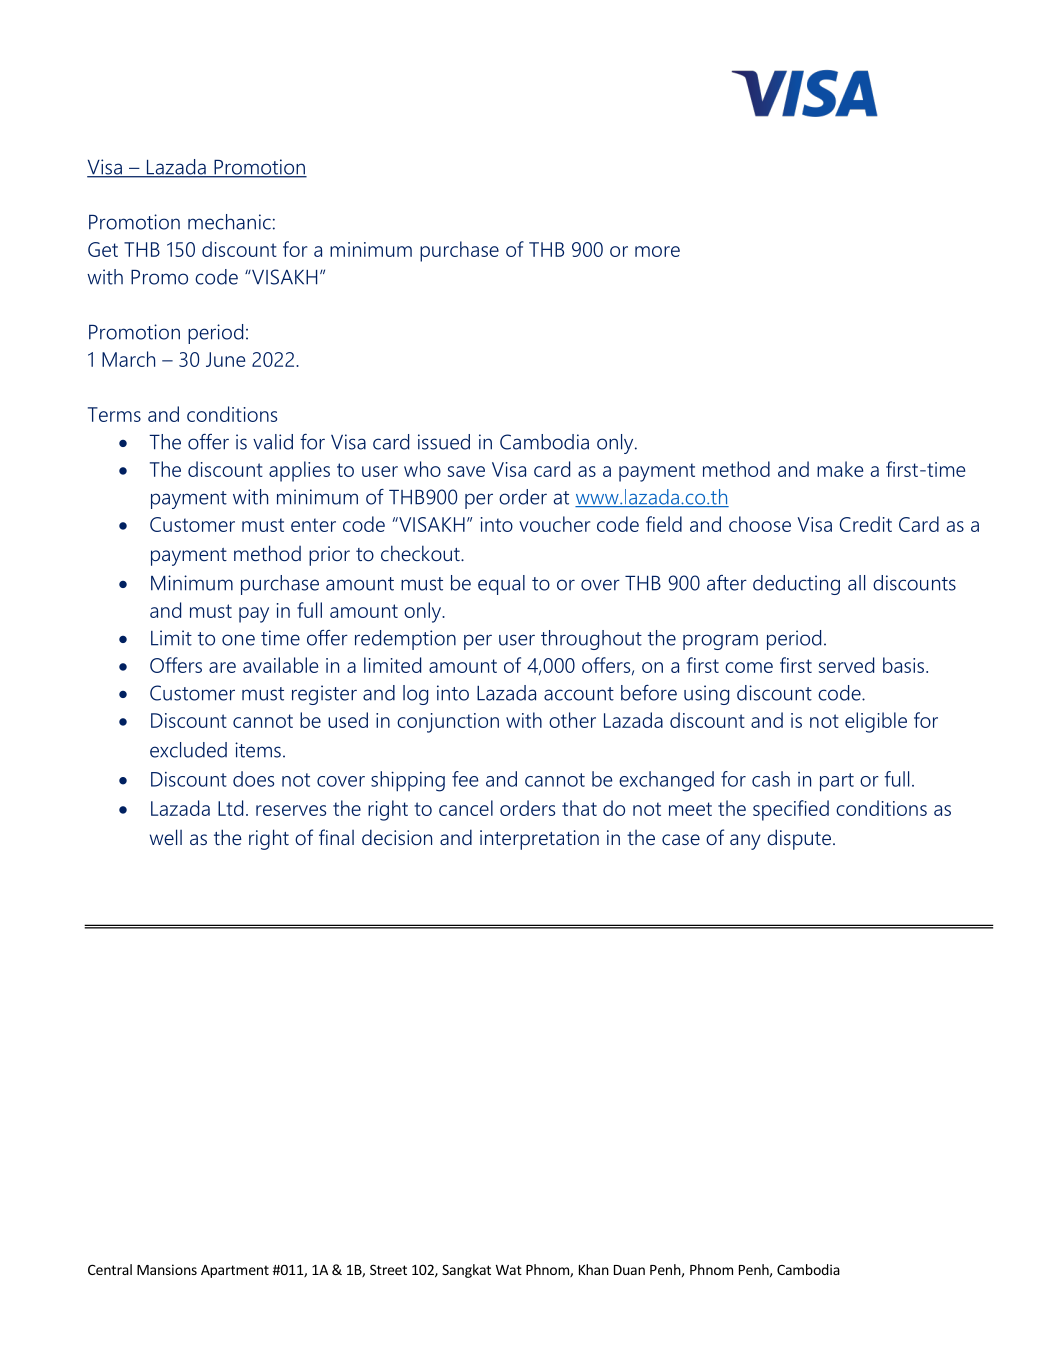 The height and width of the image is (1364, 1054). What do you see at coordinates (509, 1270) in the image?
I see `Wat` at bounding box center [509, 1270].
